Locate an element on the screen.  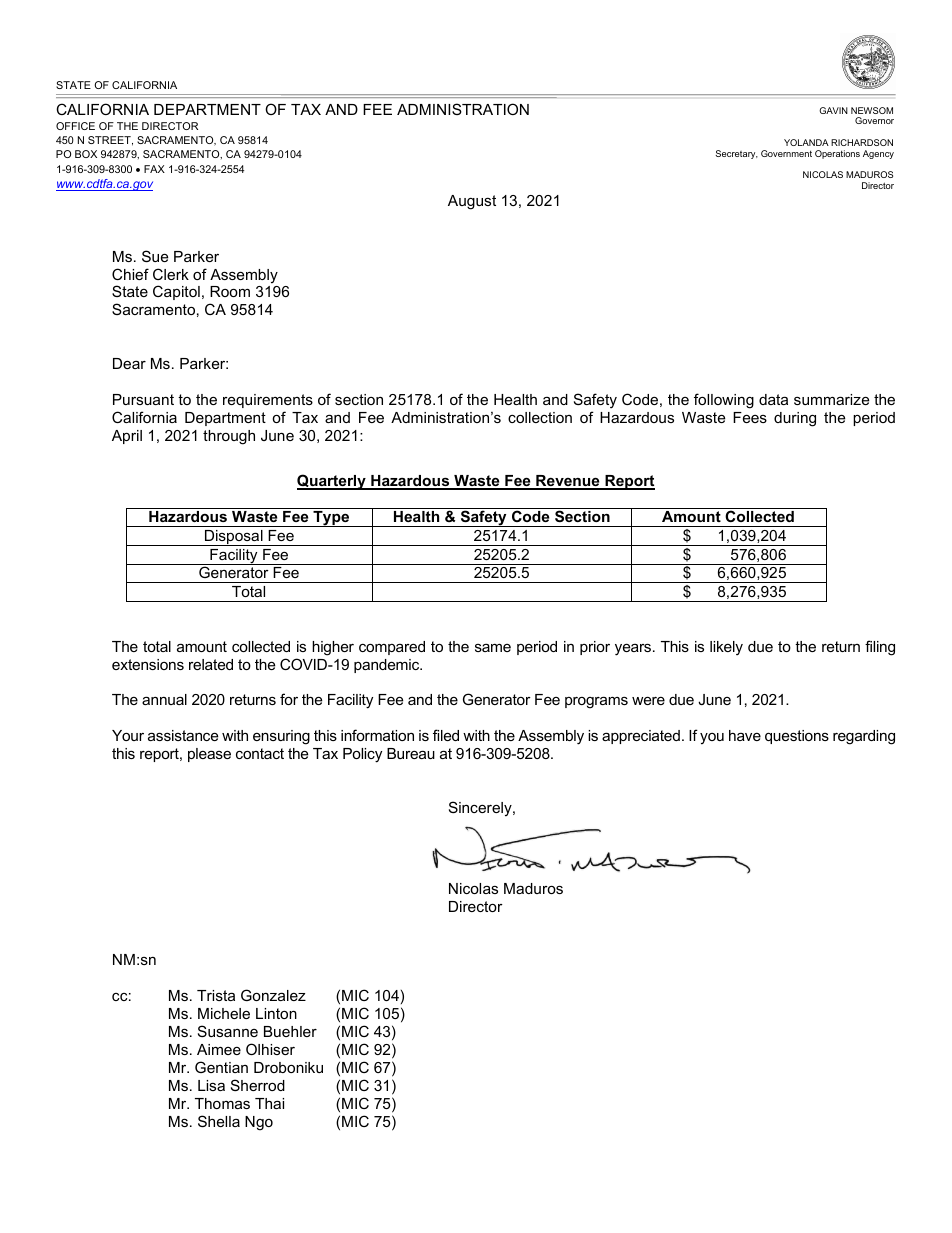
Government is located at coordinates (786, 153).
